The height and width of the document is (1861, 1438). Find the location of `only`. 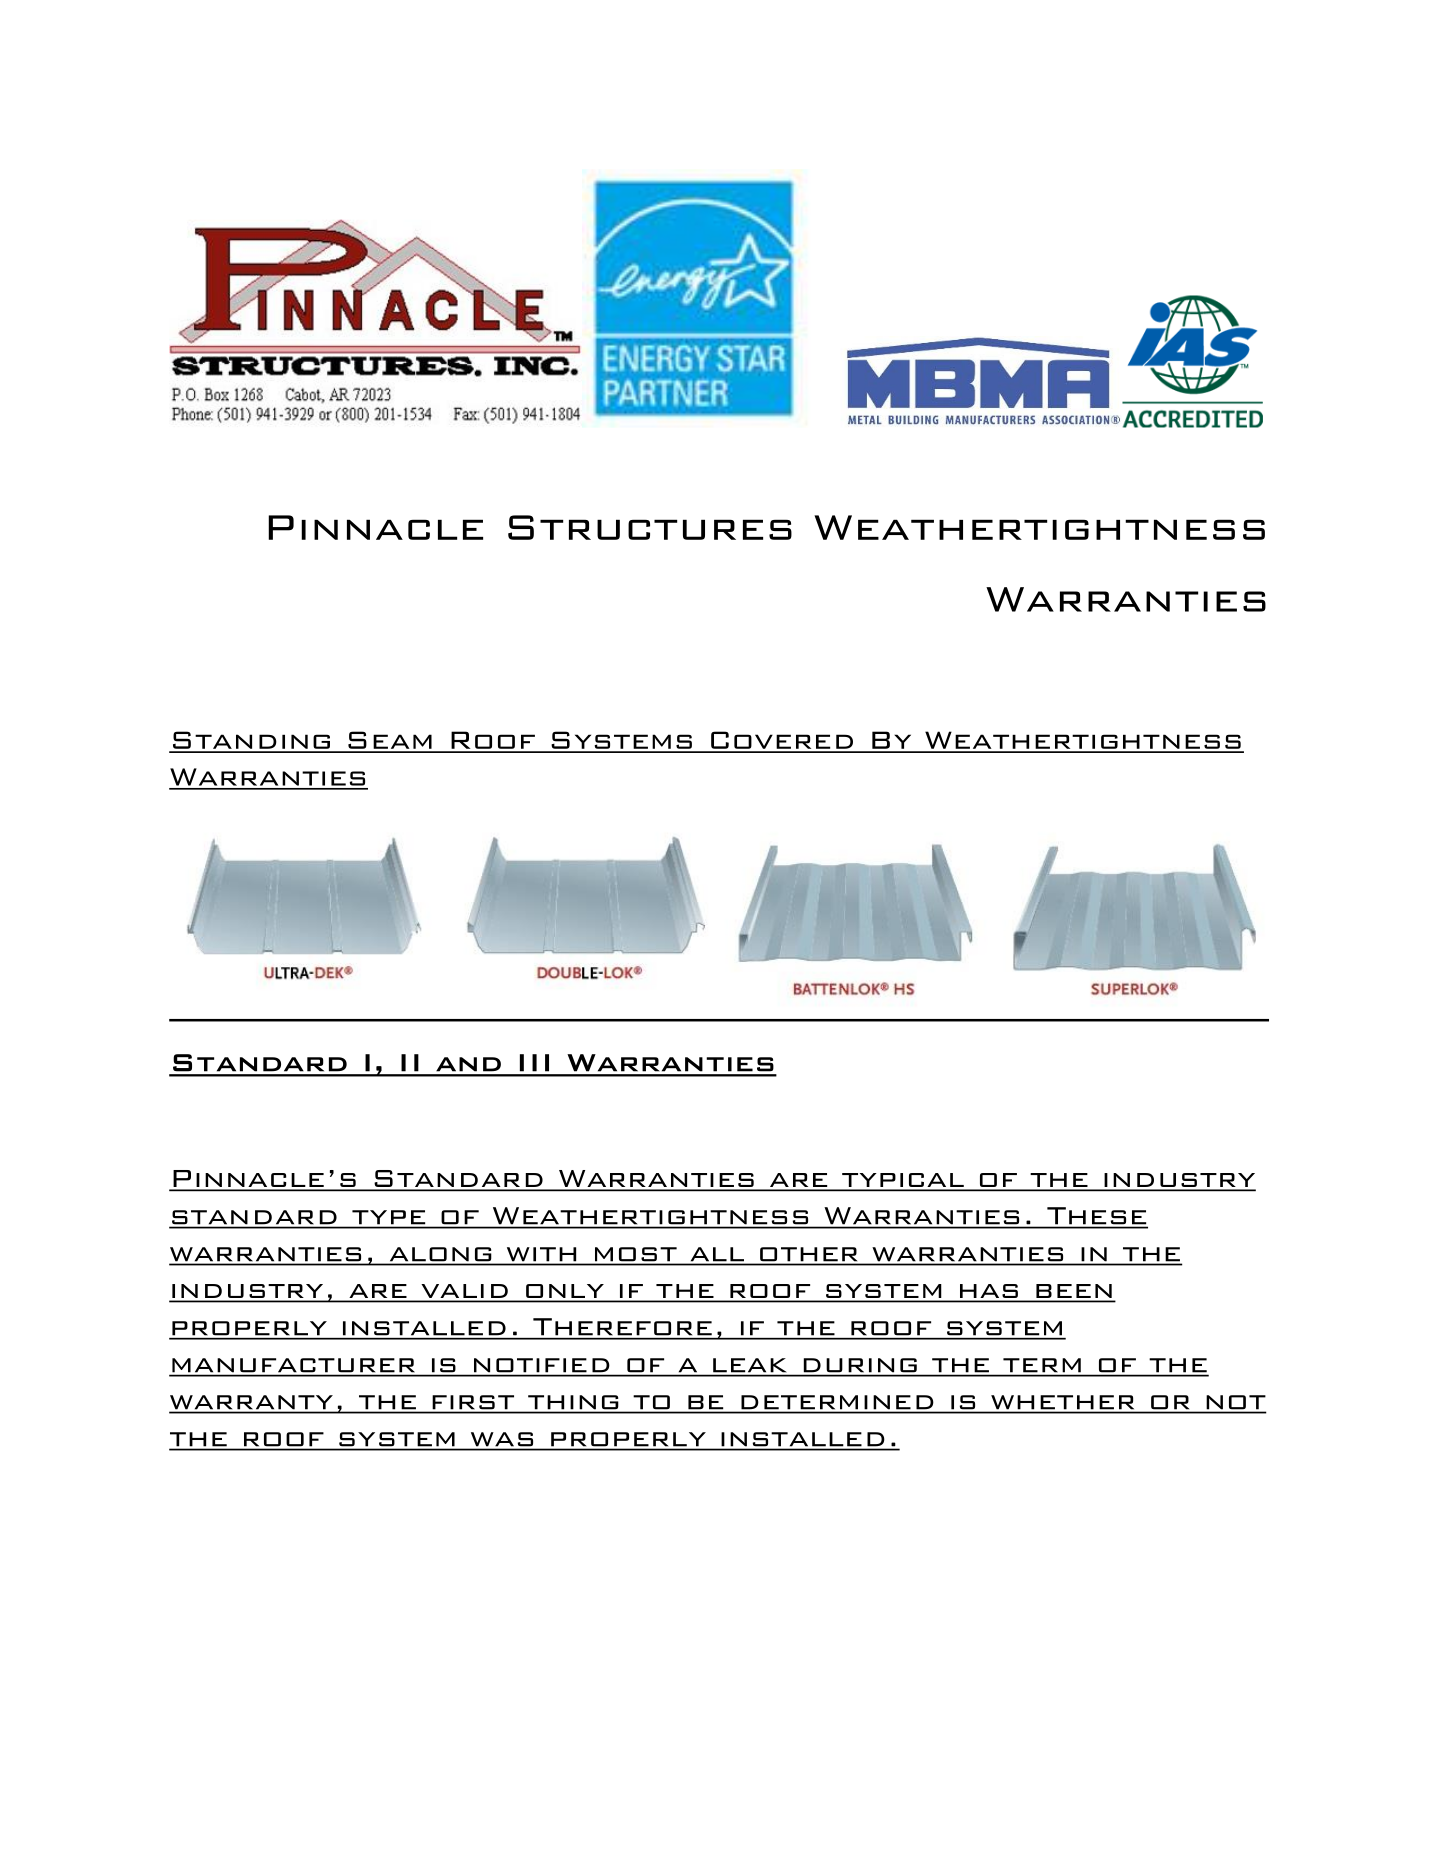

only is located at coordinates (565, 1292).
